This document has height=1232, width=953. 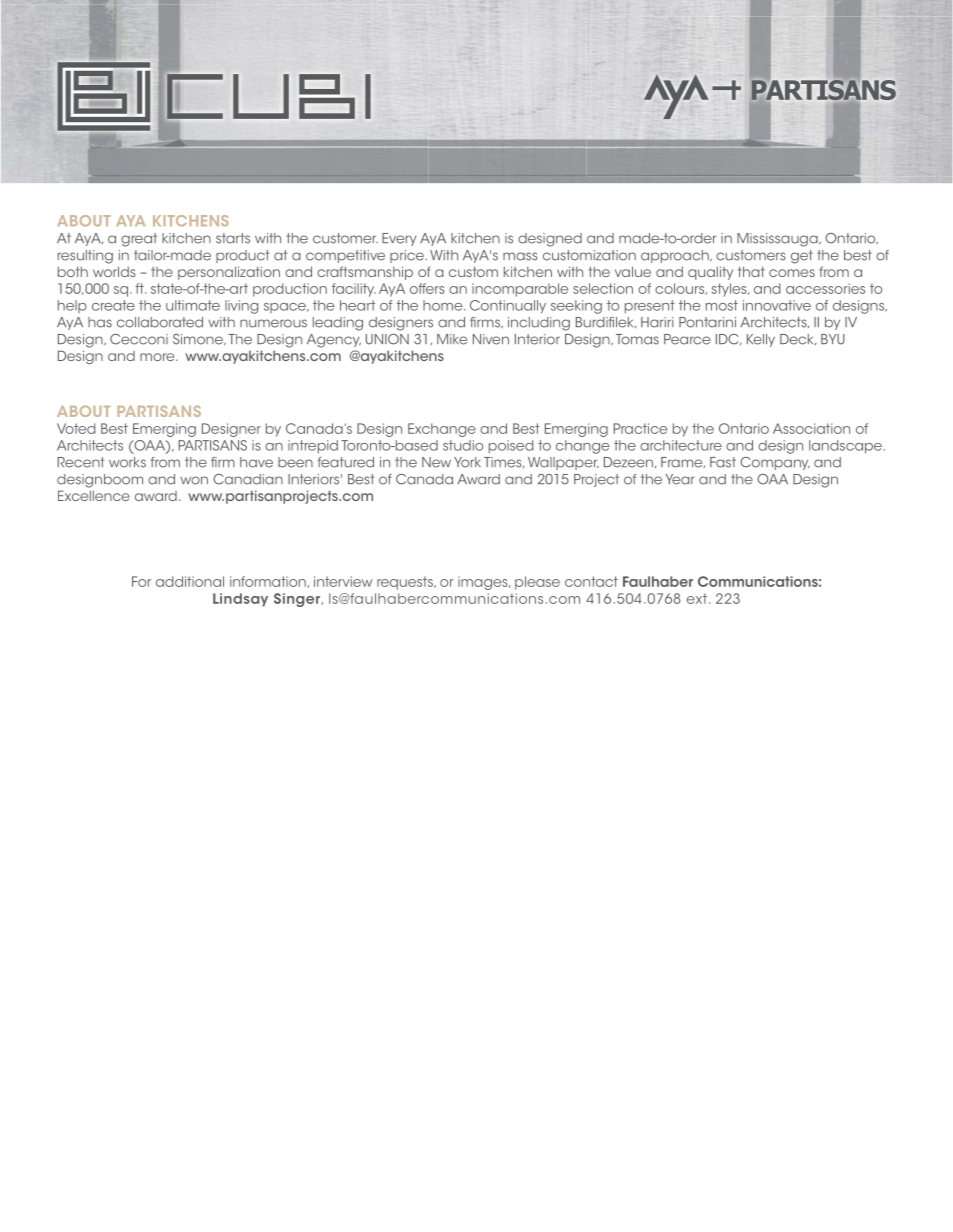 I want to click on Kelly, so click(x=761, y=340).
